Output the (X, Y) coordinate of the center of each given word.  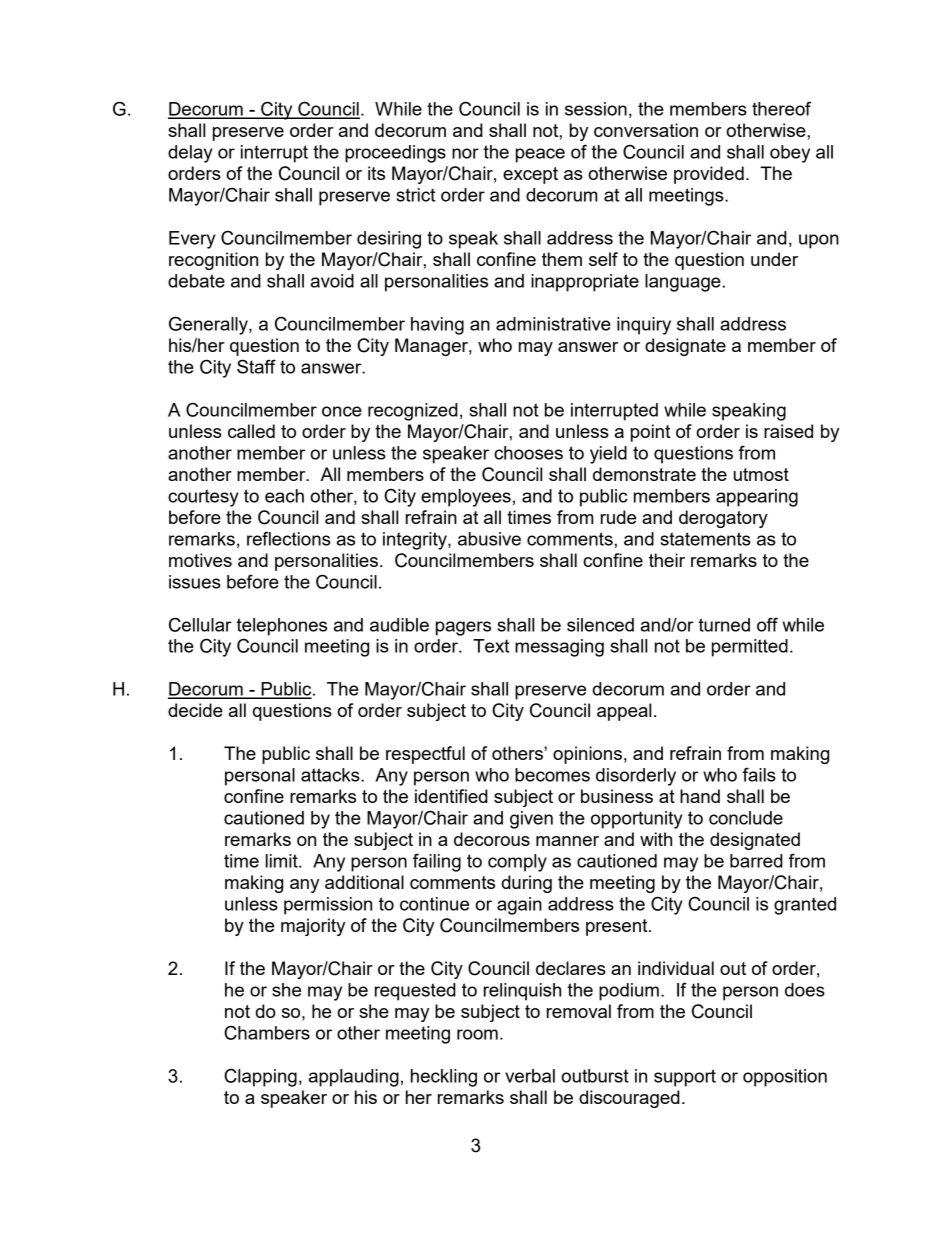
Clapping (260, 1077)
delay (190, 154)
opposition (785, 1078)
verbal (530, 1076)
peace (540, 155)
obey (790, 154)
